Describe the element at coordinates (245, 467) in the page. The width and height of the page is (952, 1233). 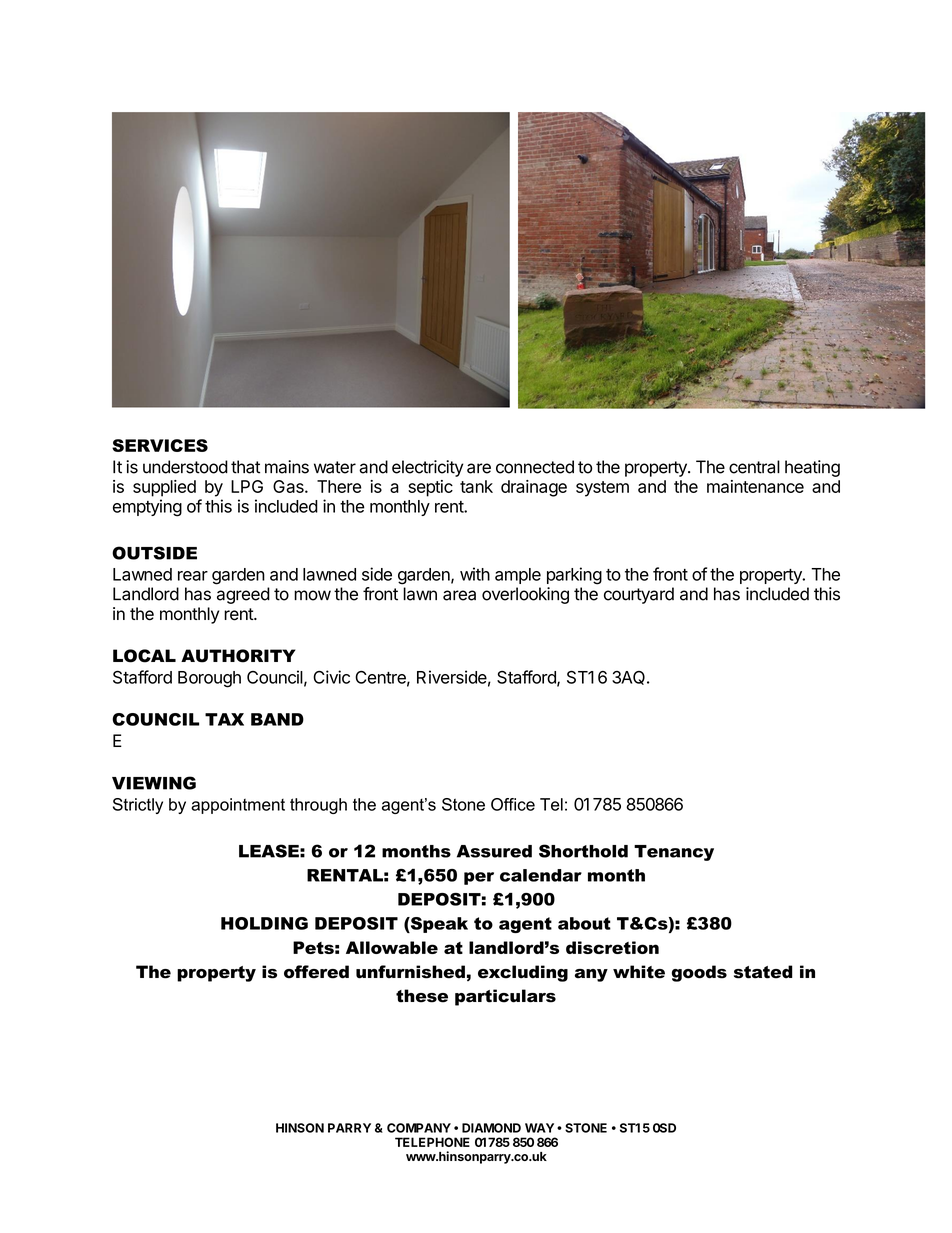
I see `that` at that location.
